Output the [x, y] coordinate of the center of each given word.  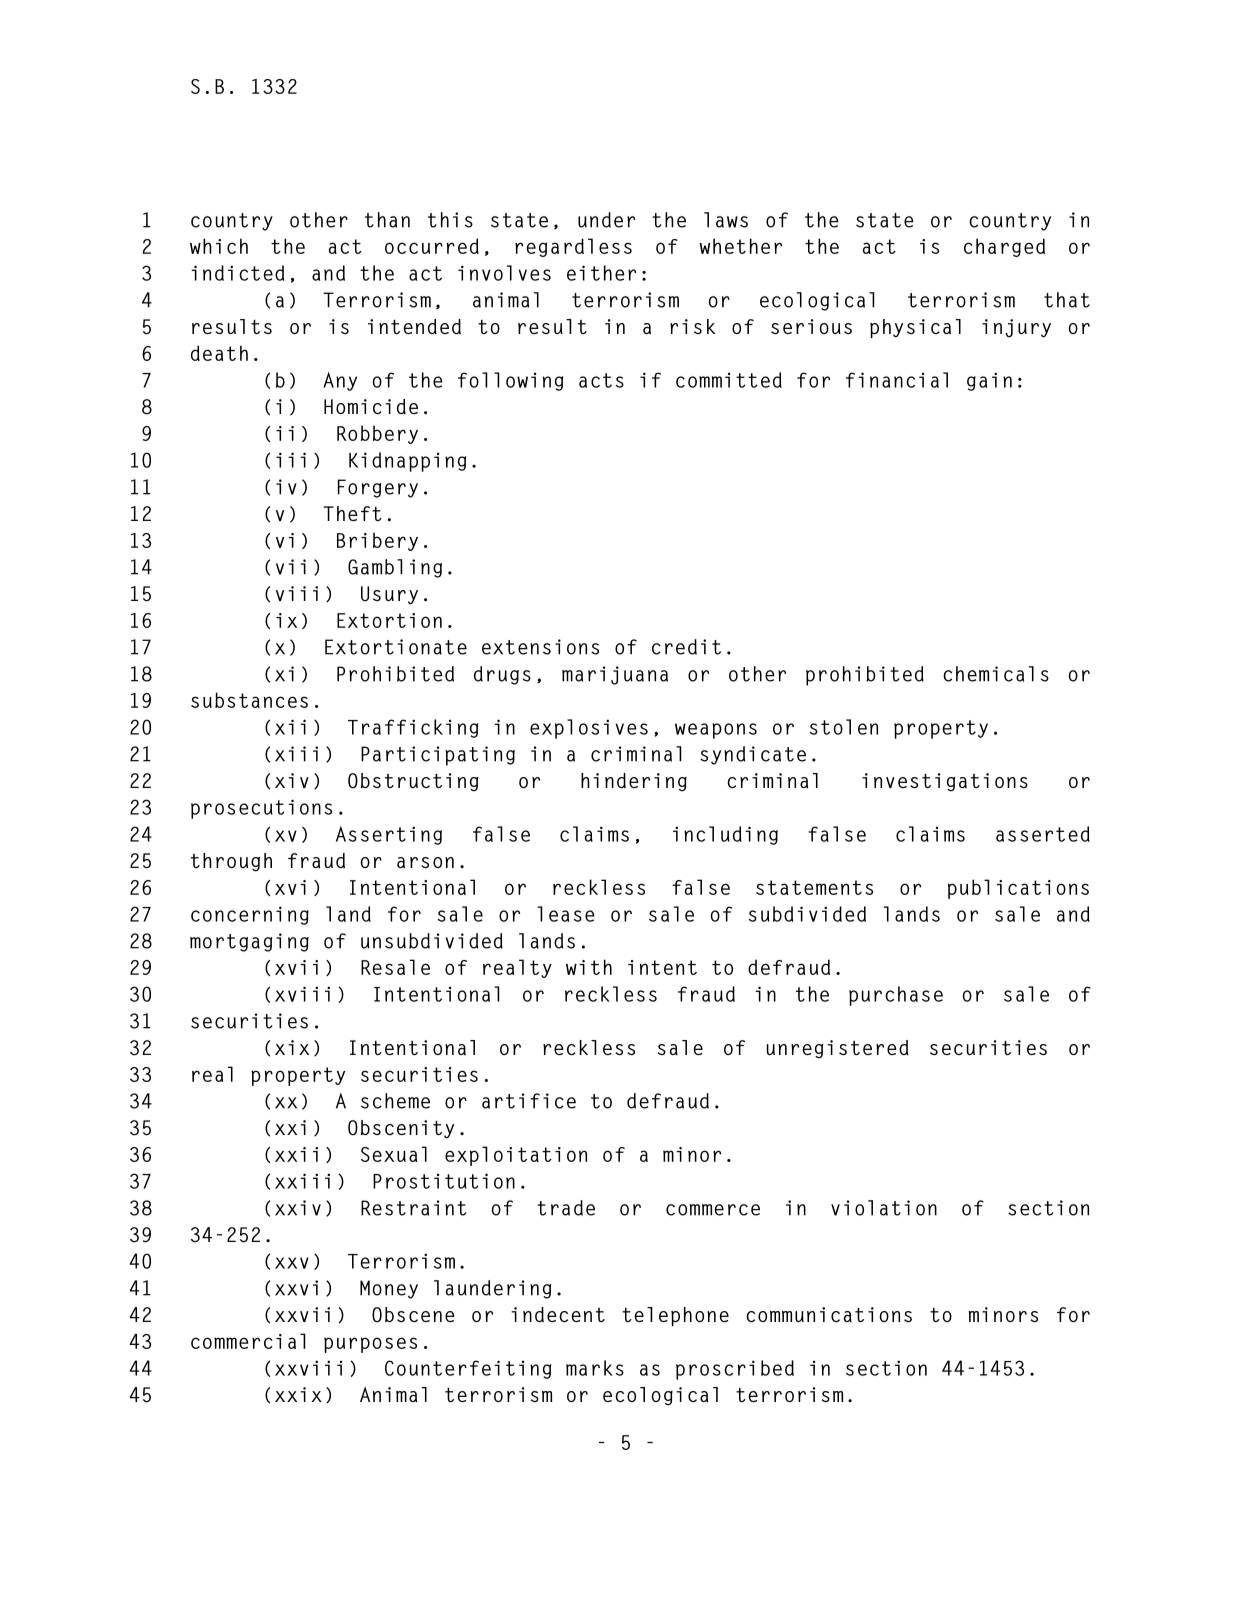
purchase [896, 996]
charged [1004, 247]
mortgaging [249, 942]
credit [686, 647]
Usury [389, 595]
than [387, 220]
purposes [370, 1345]
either [601, 273]
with [589, 967]
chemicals [996, 674]
